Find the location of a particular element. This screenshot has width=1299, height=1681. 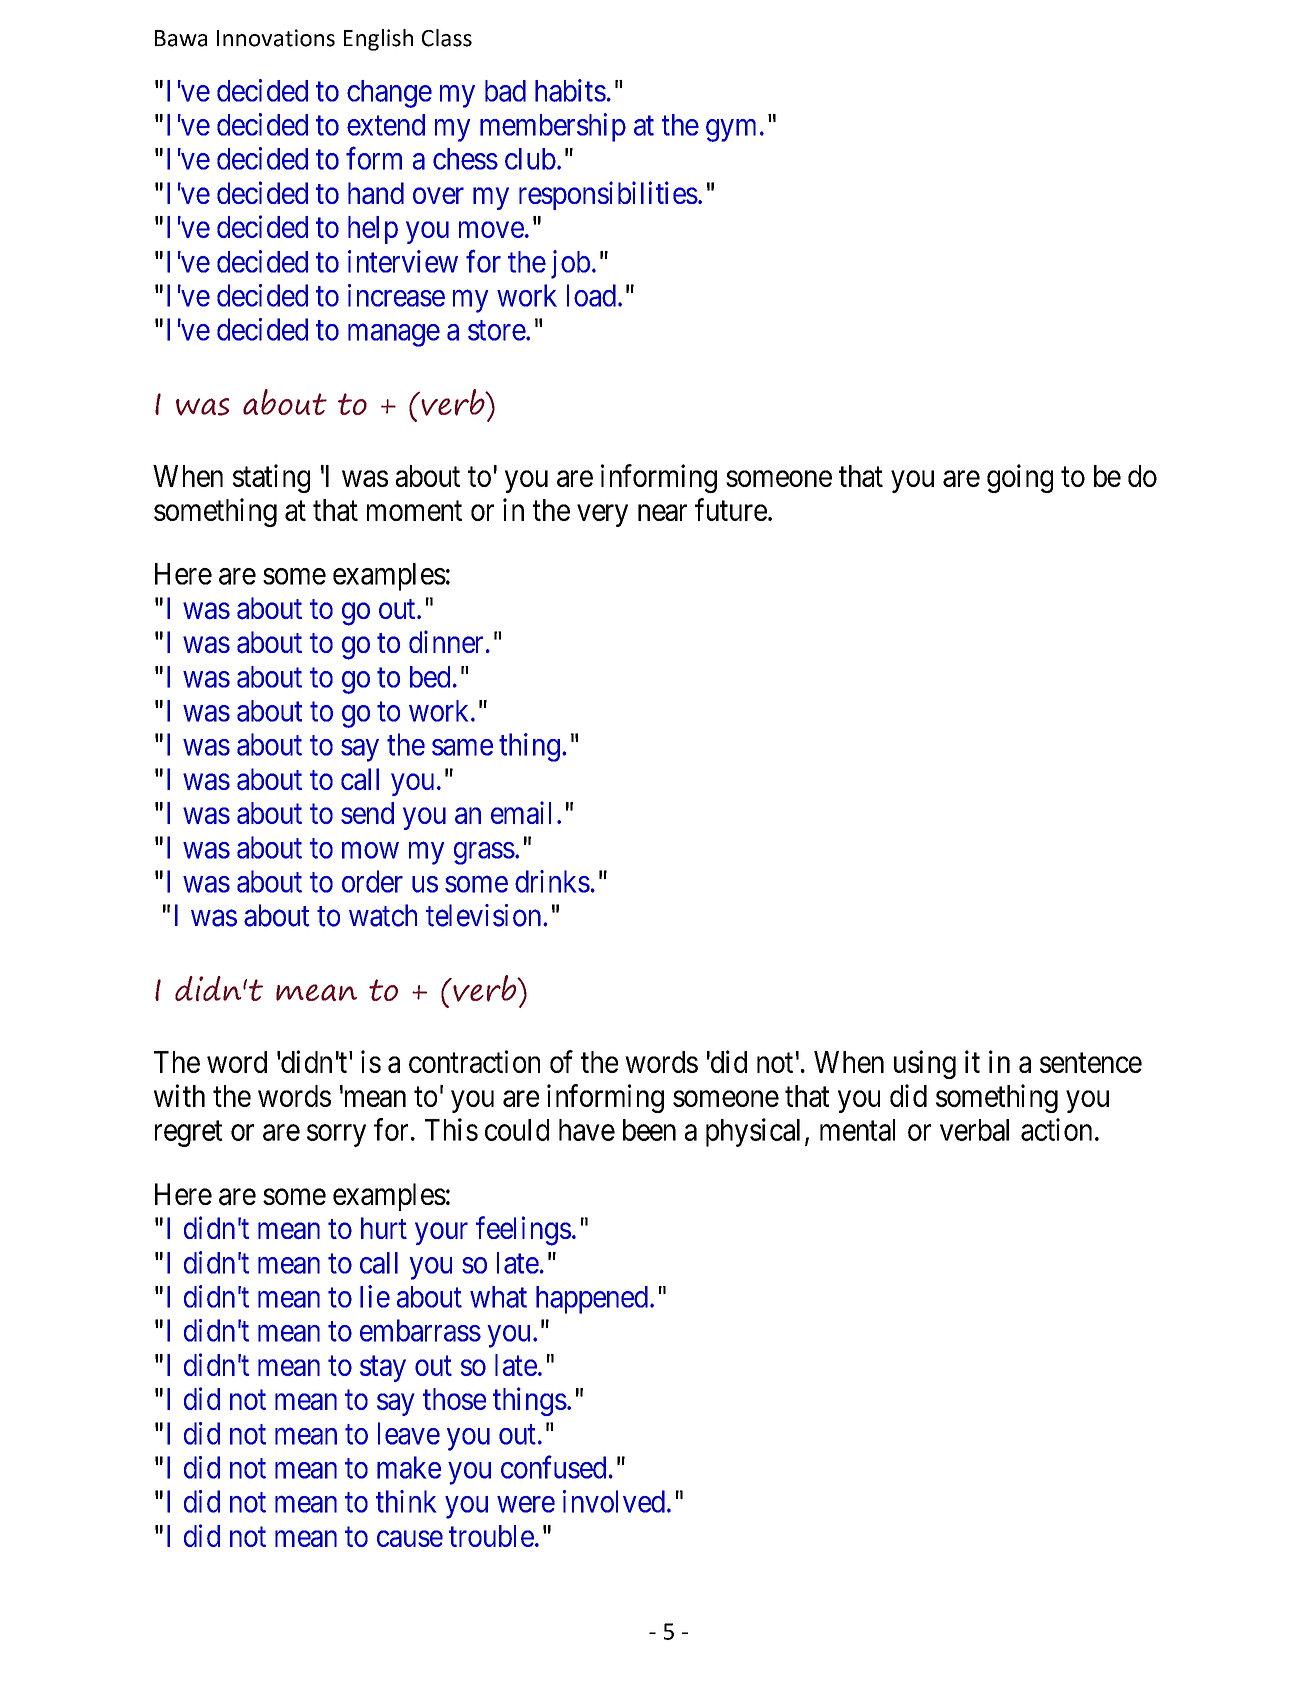

sorry is located at coordinates (336, 1136).
